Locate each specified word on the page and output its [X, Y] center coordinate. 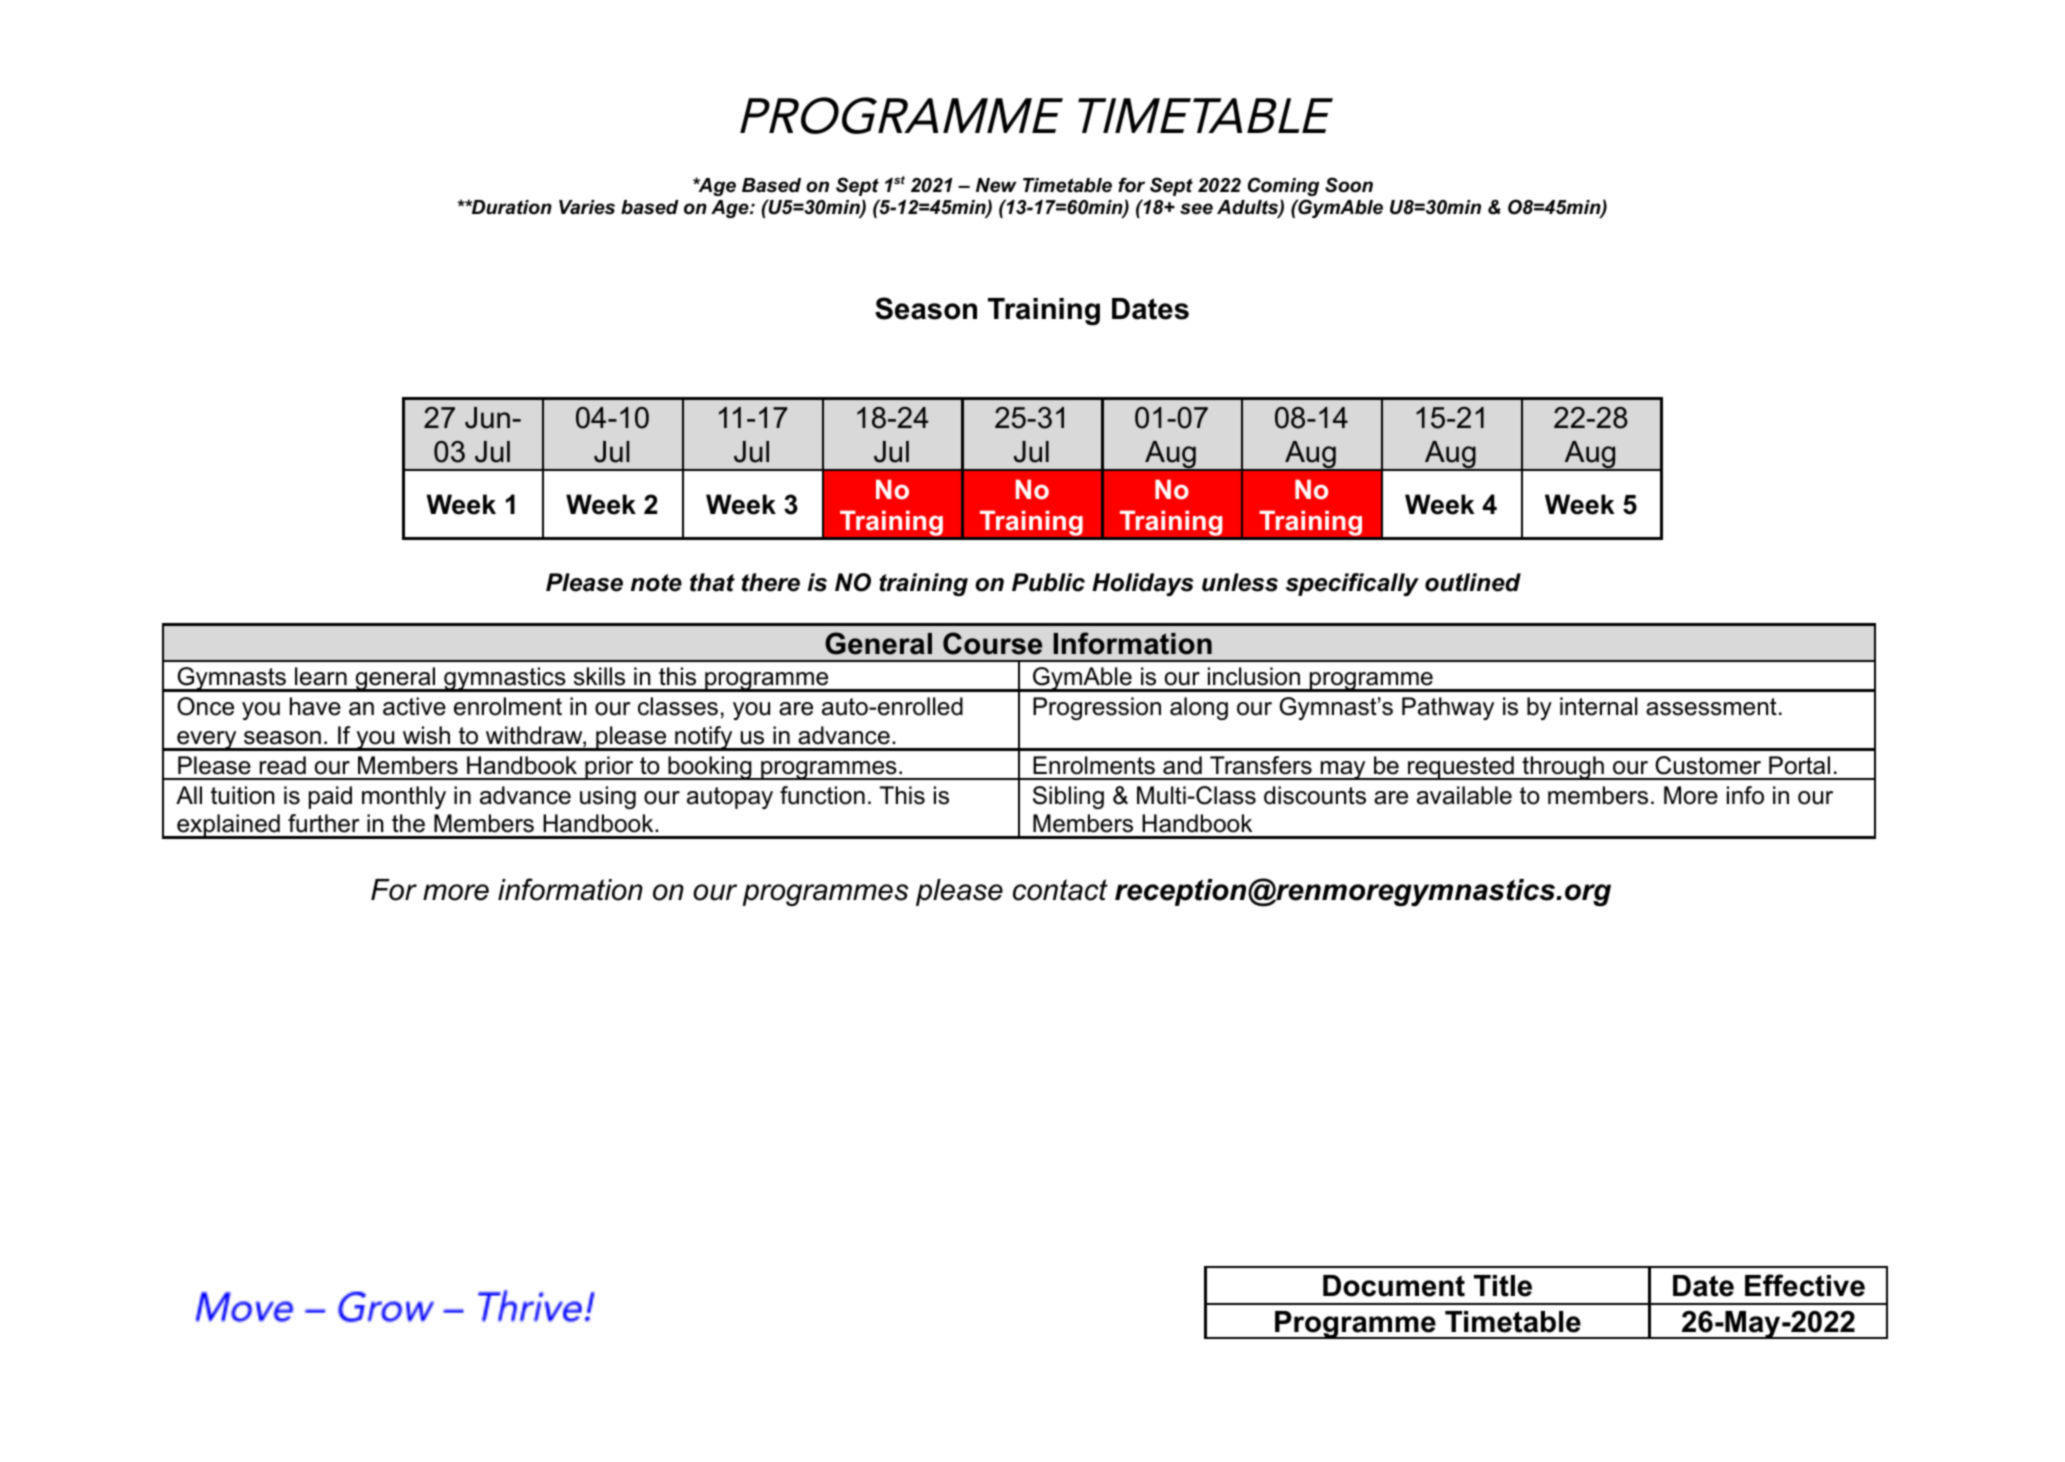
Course [992, 643]
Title [1503, 1286]
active [414, 706]
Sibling [1068, 797]
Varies [587, 207]
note [656, 583]
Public [1048, 582]
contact [1060, 890]
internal [1599, 706]
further [324, 823]
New [996, 185]
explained [228, 826]
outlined [1473, 582]
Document [1394, 1286]
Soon [1349, 185]
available [1464, 795]
